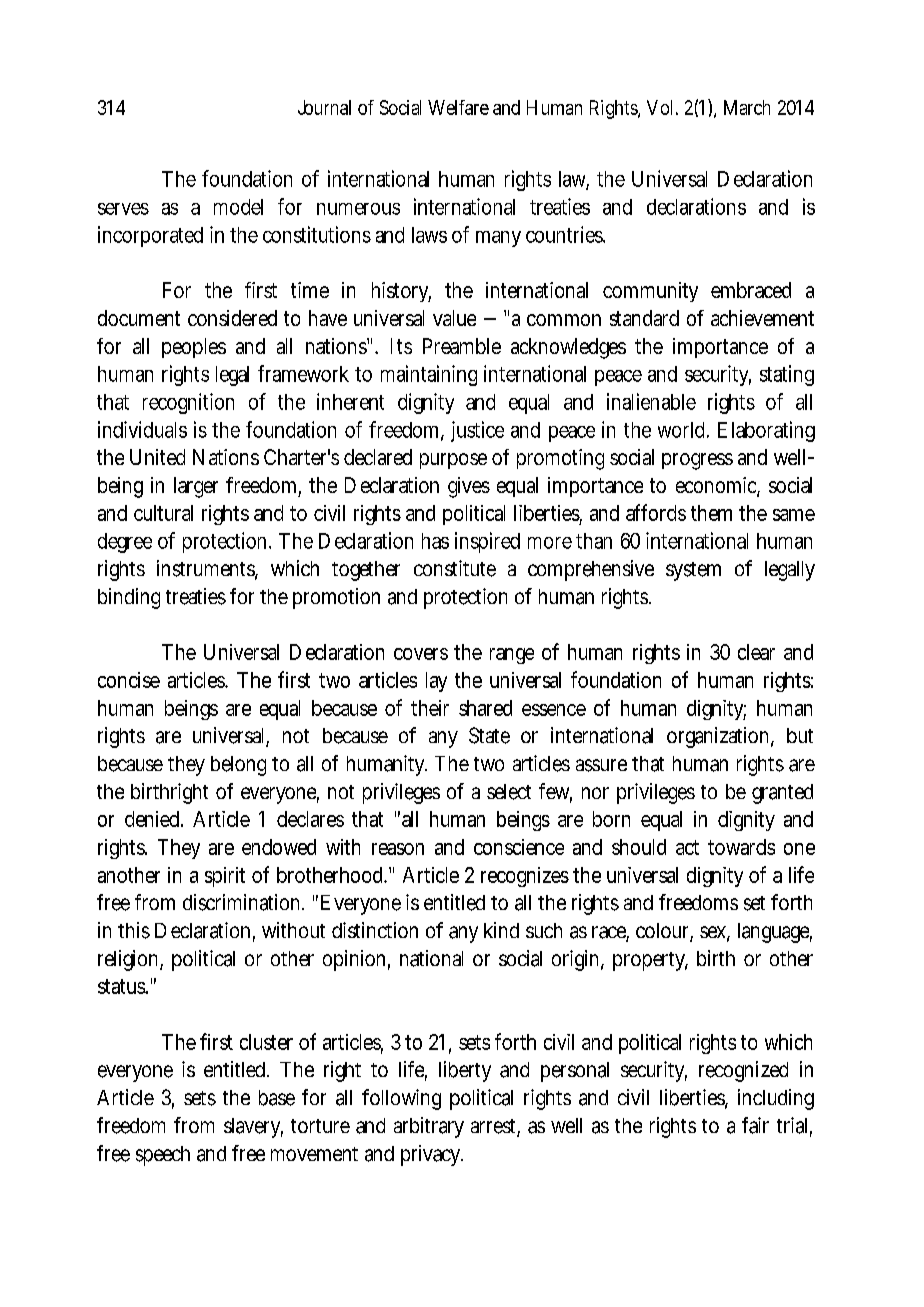  Describe the element at coordinates (741, 847) in the page. I see `towards` at that location.
